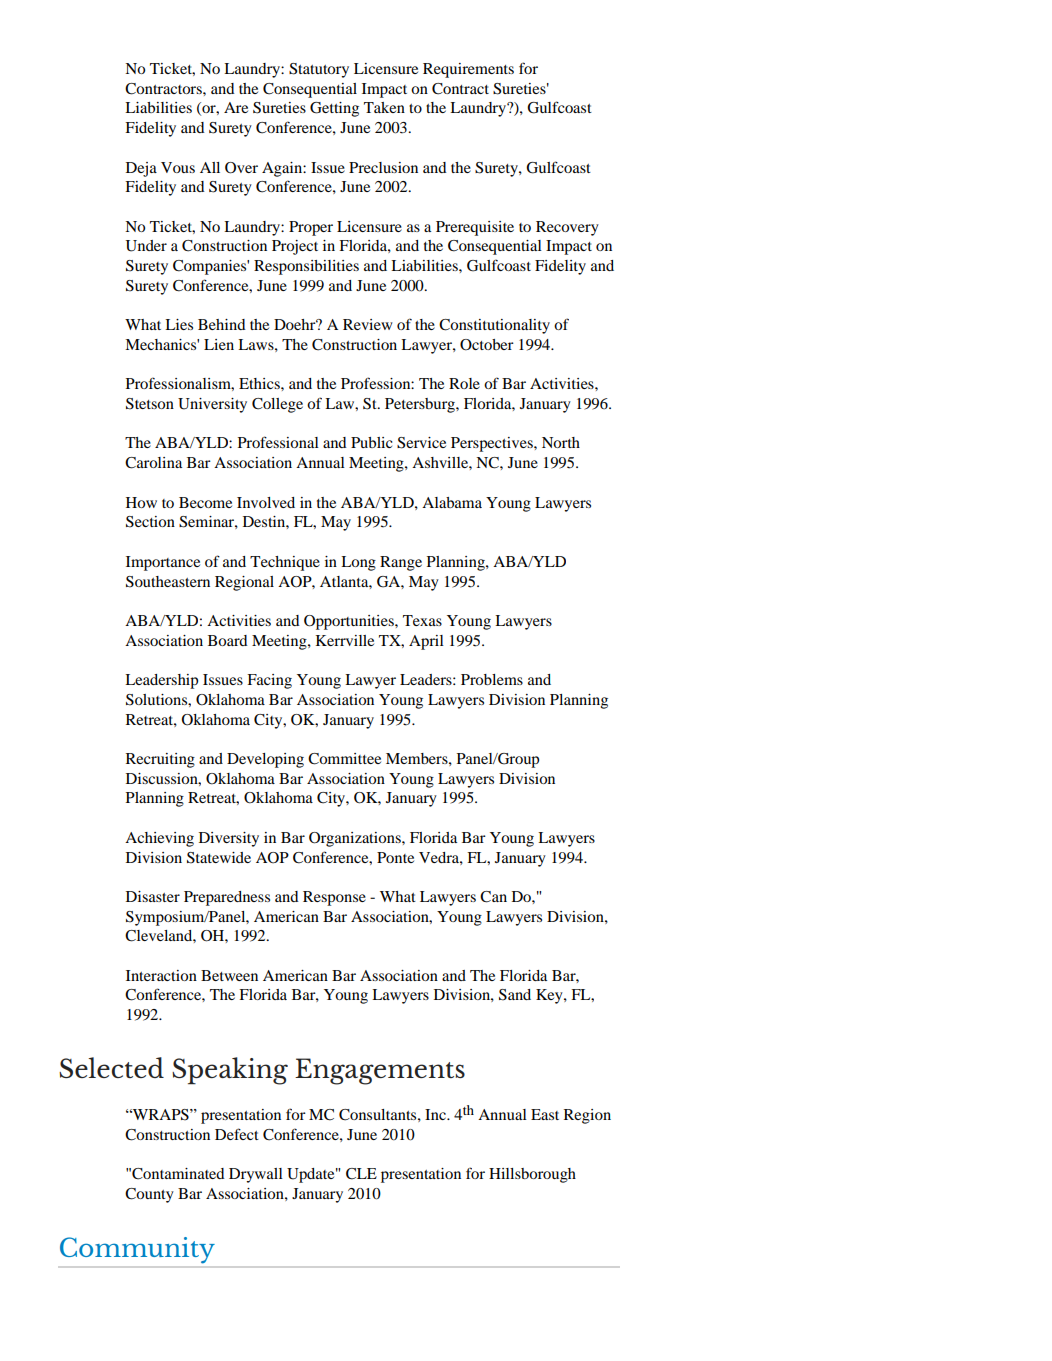  Describe the element at coordinates (487, 345) in the screenshot. I see `October` at that location.
